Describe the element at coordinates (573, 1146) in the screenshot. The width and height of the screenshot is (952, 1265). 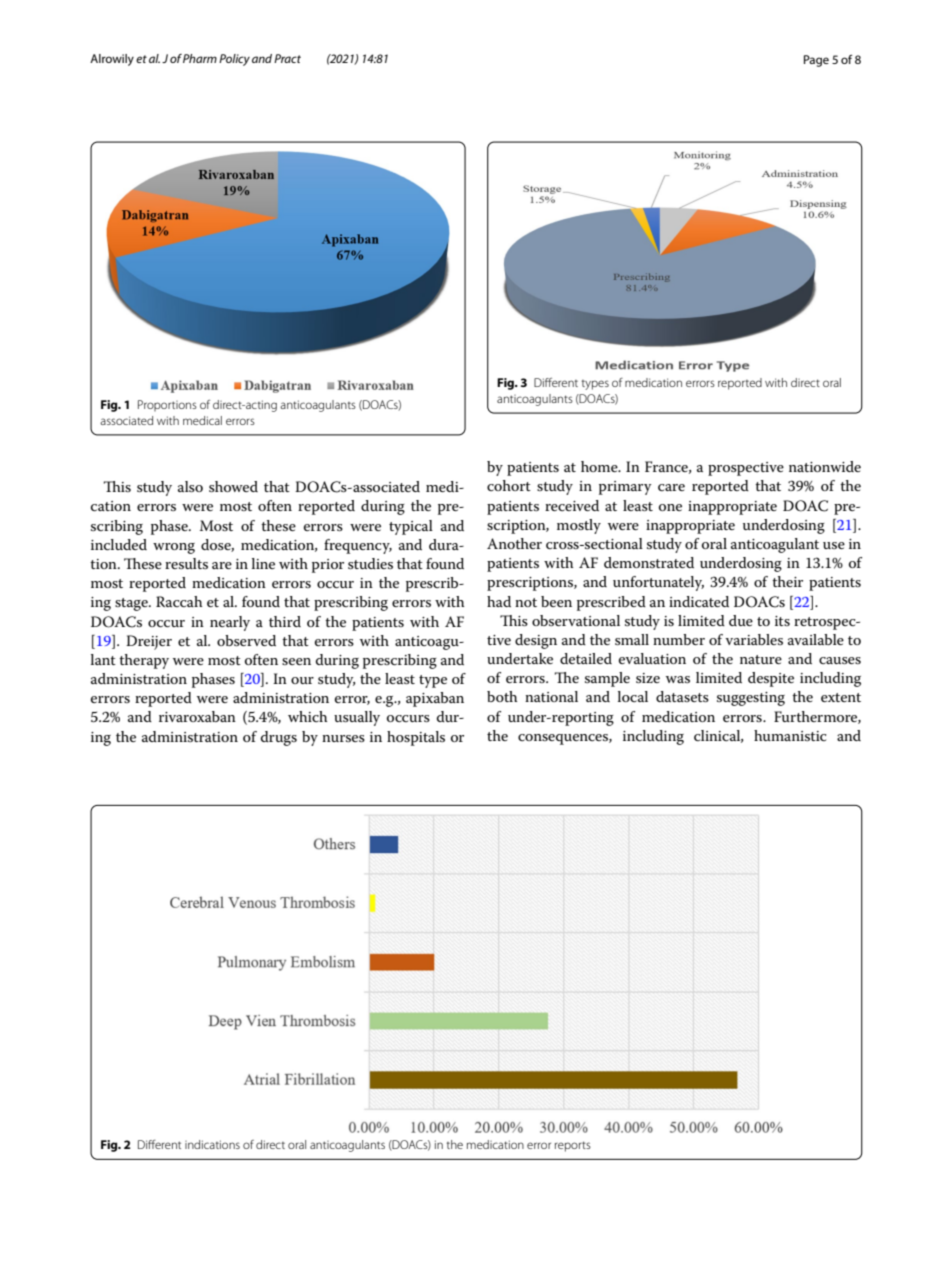
I see `reports` at that location.
